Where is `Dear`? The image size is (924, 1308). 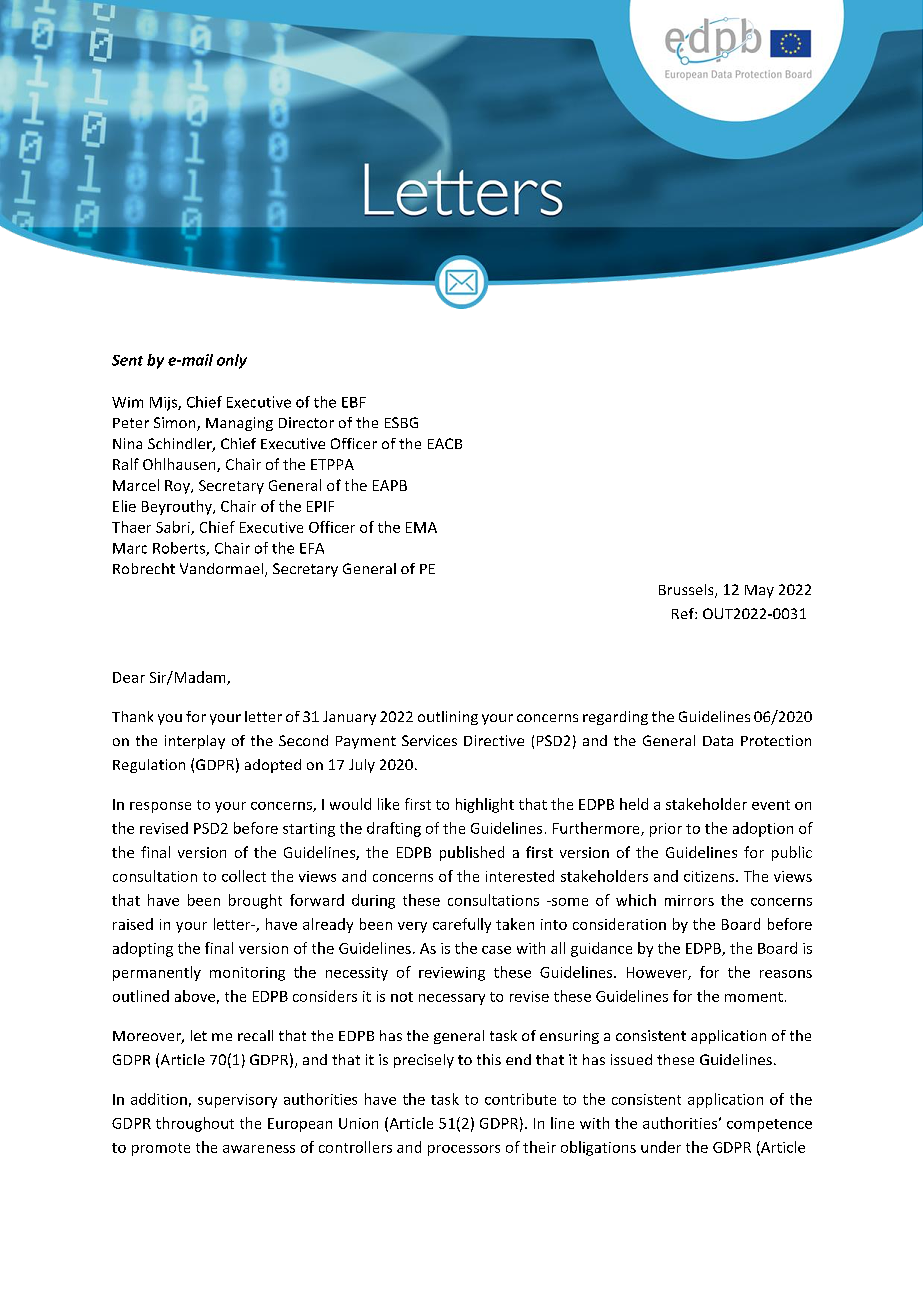
Dear is located at coordinates (129, 677).
